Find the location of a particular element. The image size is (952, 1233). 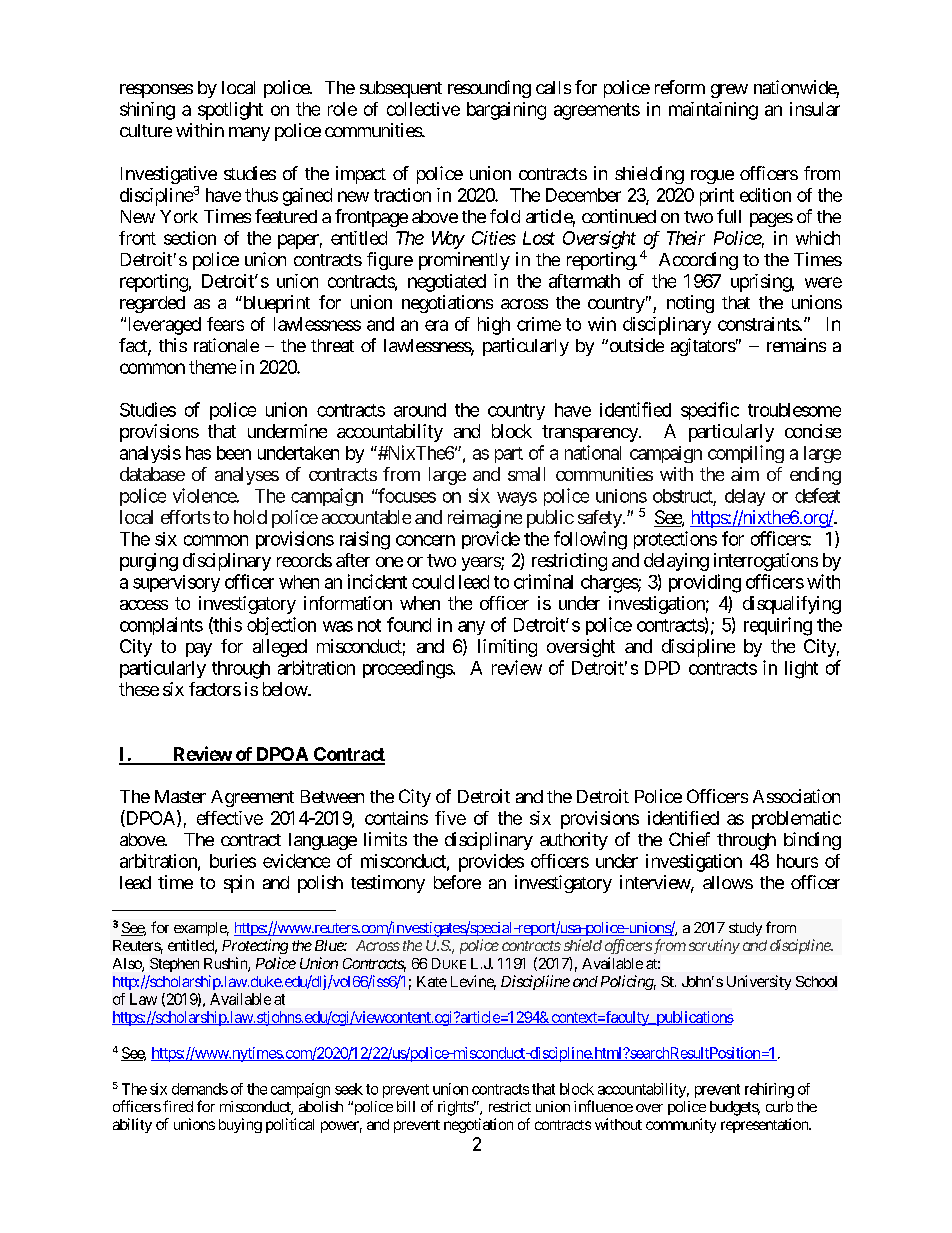

could is located at coordinates (433, 582).
